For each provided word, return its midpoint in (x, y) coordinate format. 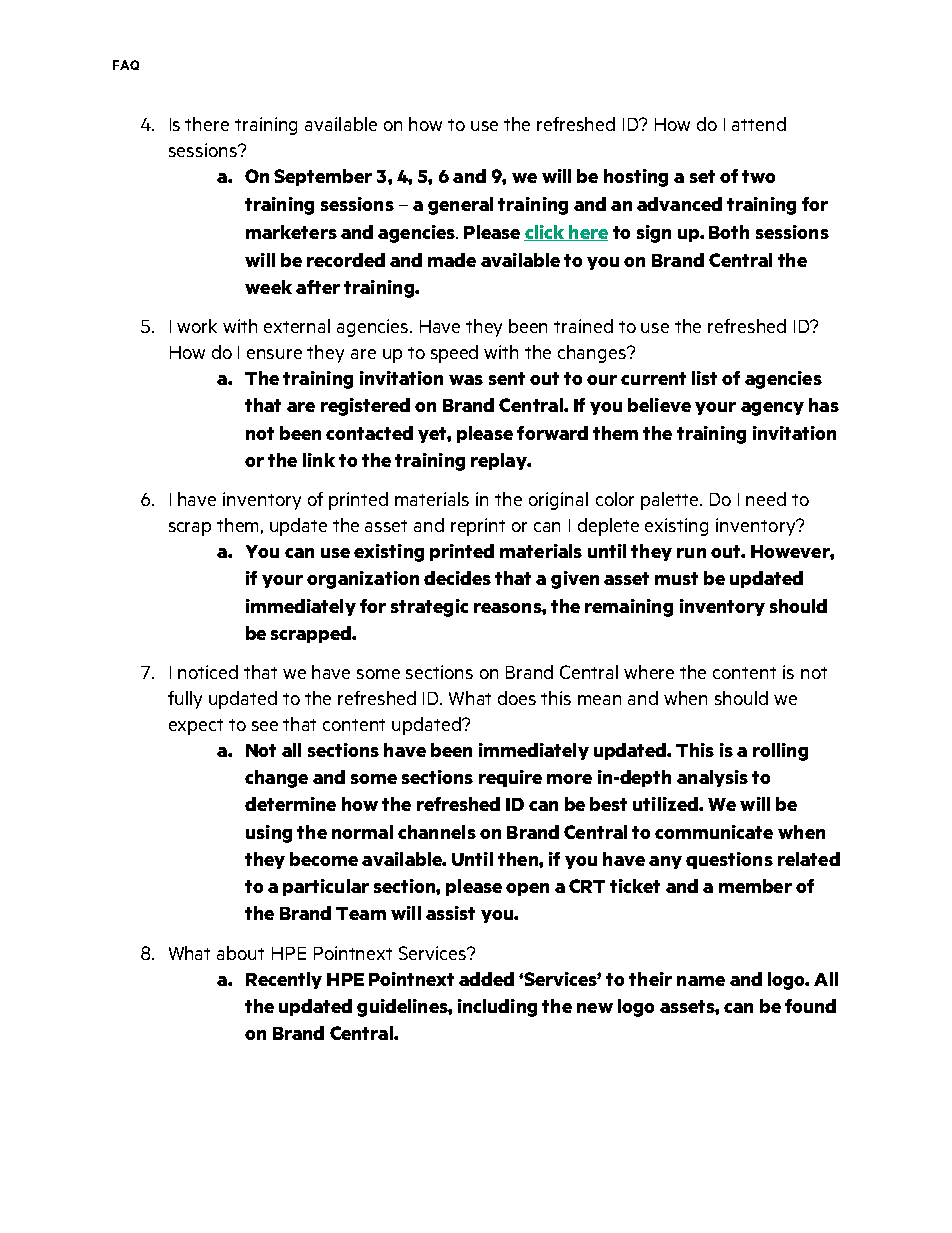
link (319, 460)
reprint (478, 527)
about (240, 953)
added (486, 979)
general (460, 206)
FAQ (126, 65)
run (691, 553)
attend (759, 124)
